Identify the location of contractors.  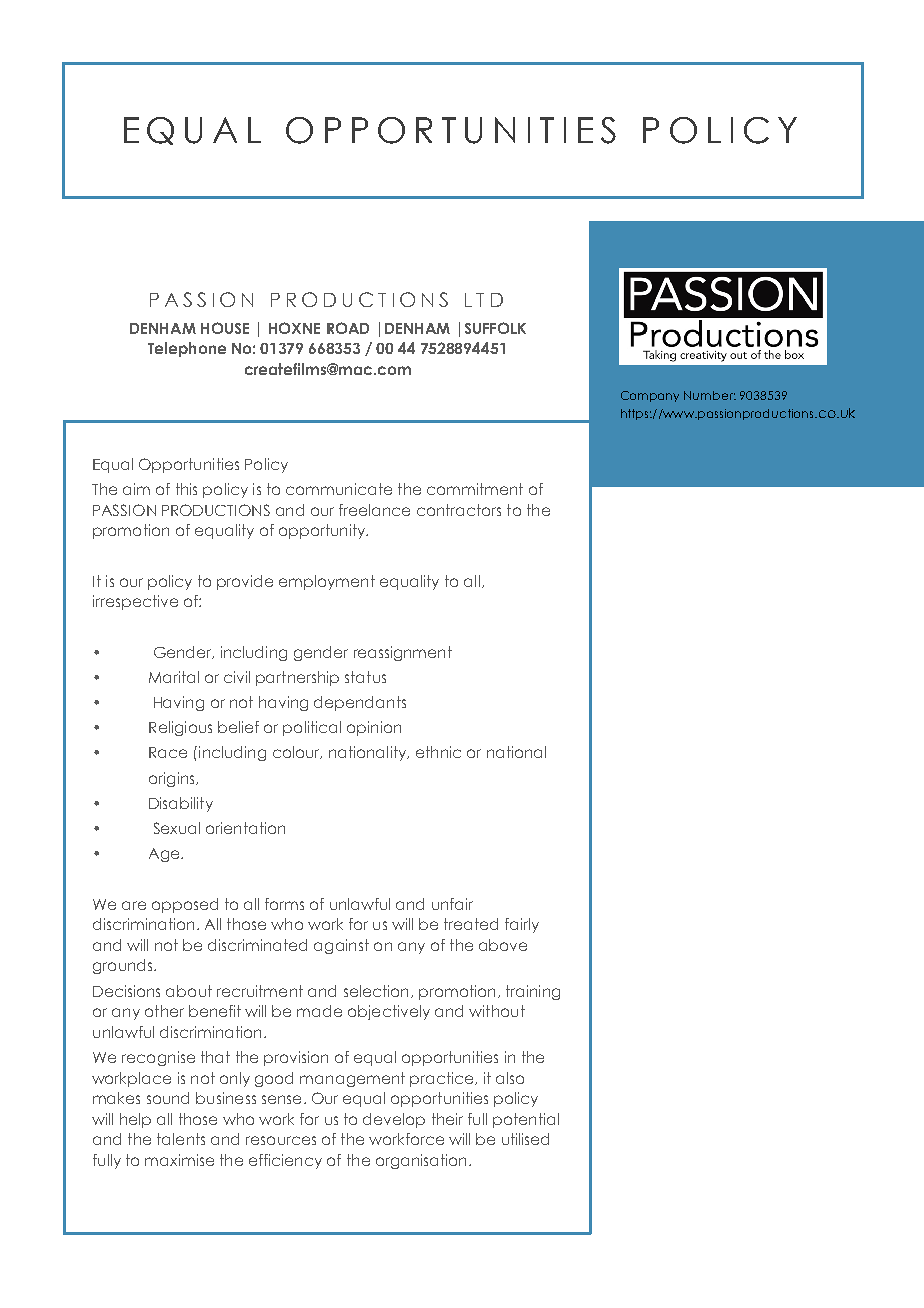
(459, 510).
